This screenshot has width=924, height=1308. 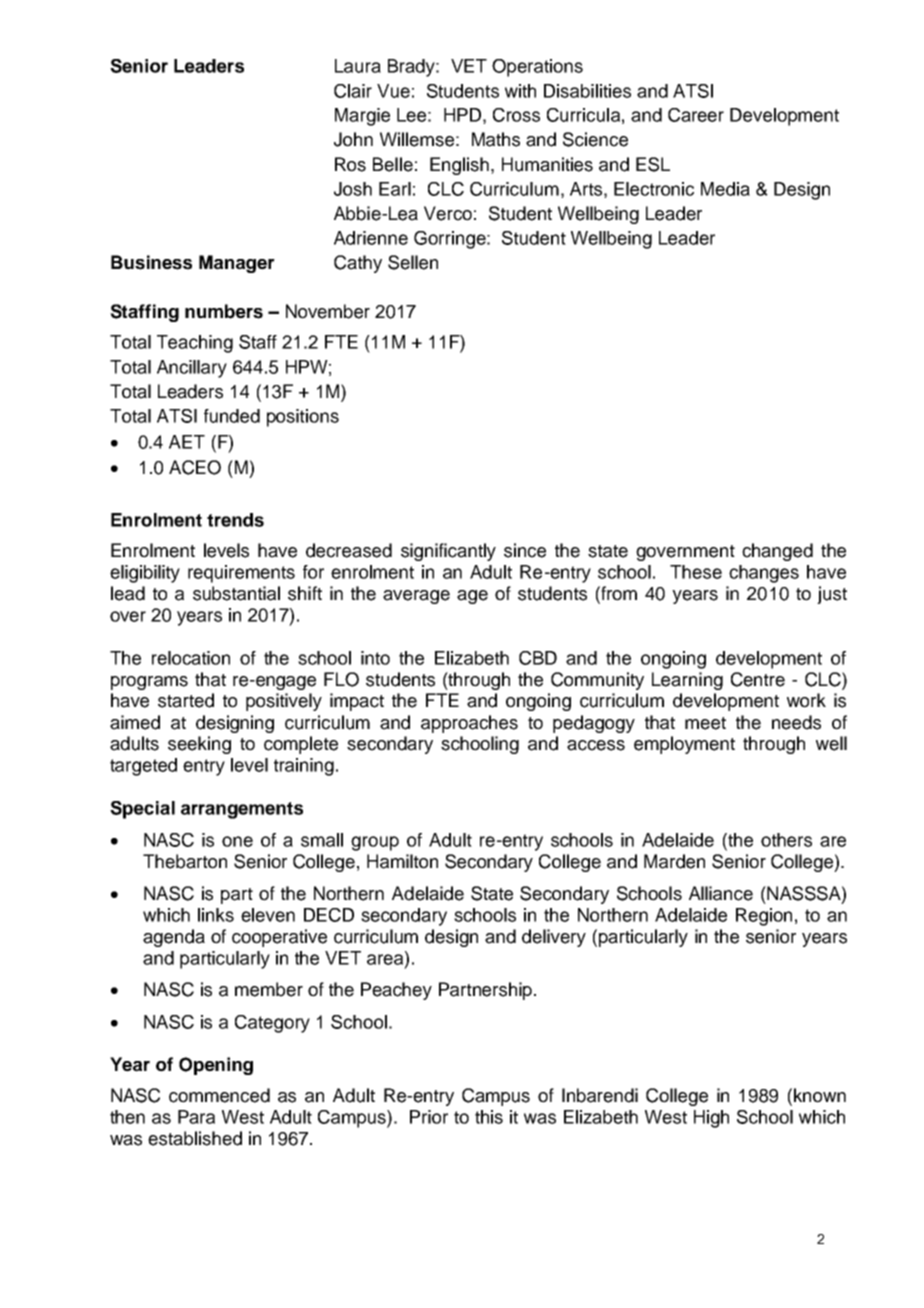 What do you see at coordinates (489, 1117) in the screenshot?
I see `this` at bounding box center [489, 1117].
